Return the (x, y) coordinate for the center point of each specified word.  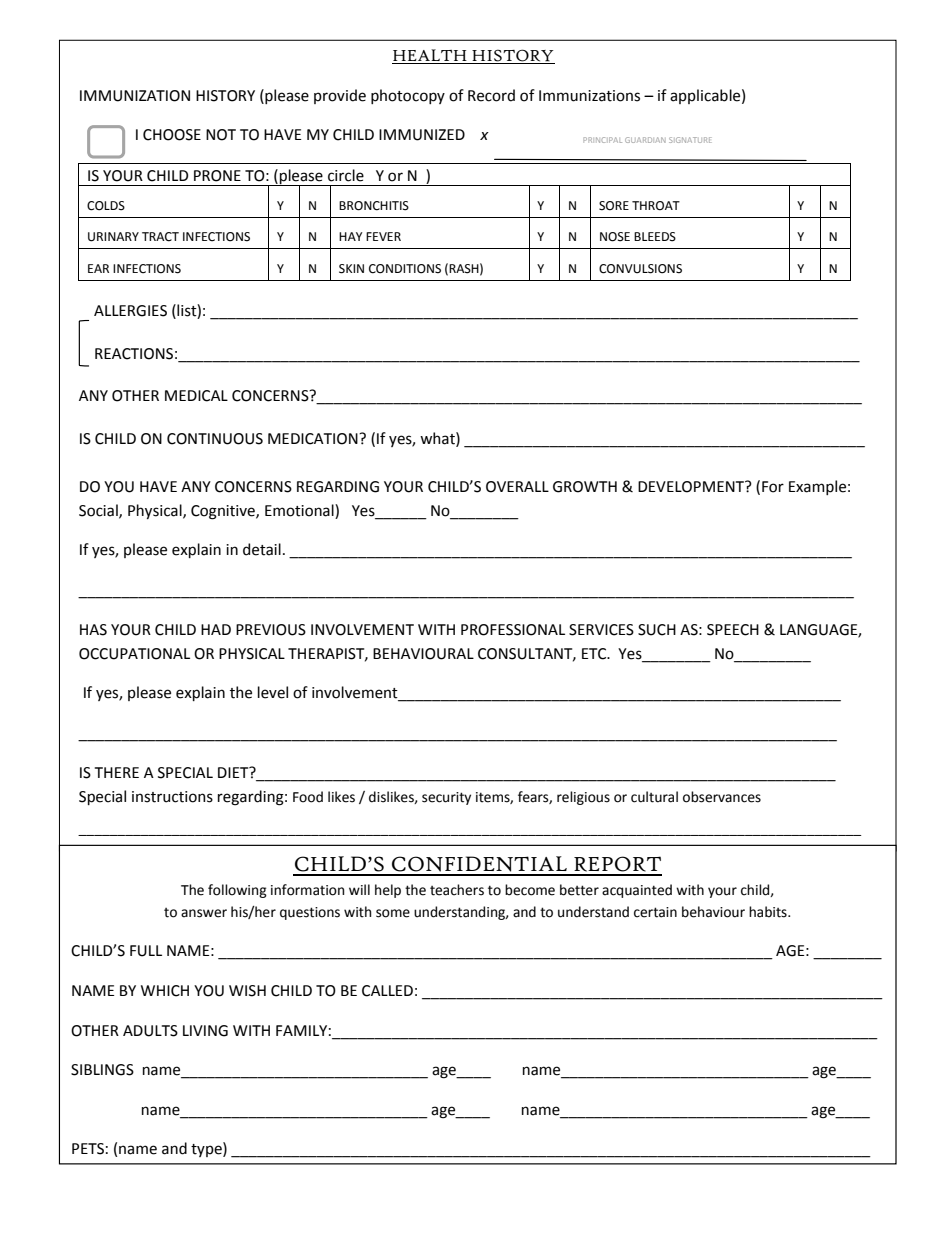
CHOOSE (172, 135)
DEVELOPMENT (692, 487)
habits (769, 912)
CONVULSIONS (640, 269)
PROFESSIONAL (513, 630)
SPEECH (733, 630)
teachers (457, 890)
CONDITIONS (405, 269)
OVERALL (517, 487)
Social (99, 511)
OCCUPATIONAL (134, 654)
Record (491, 95)
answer (204, 913)
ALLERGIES (130, 311)
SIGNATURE (690, 140)
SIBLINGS (102, 1070)
